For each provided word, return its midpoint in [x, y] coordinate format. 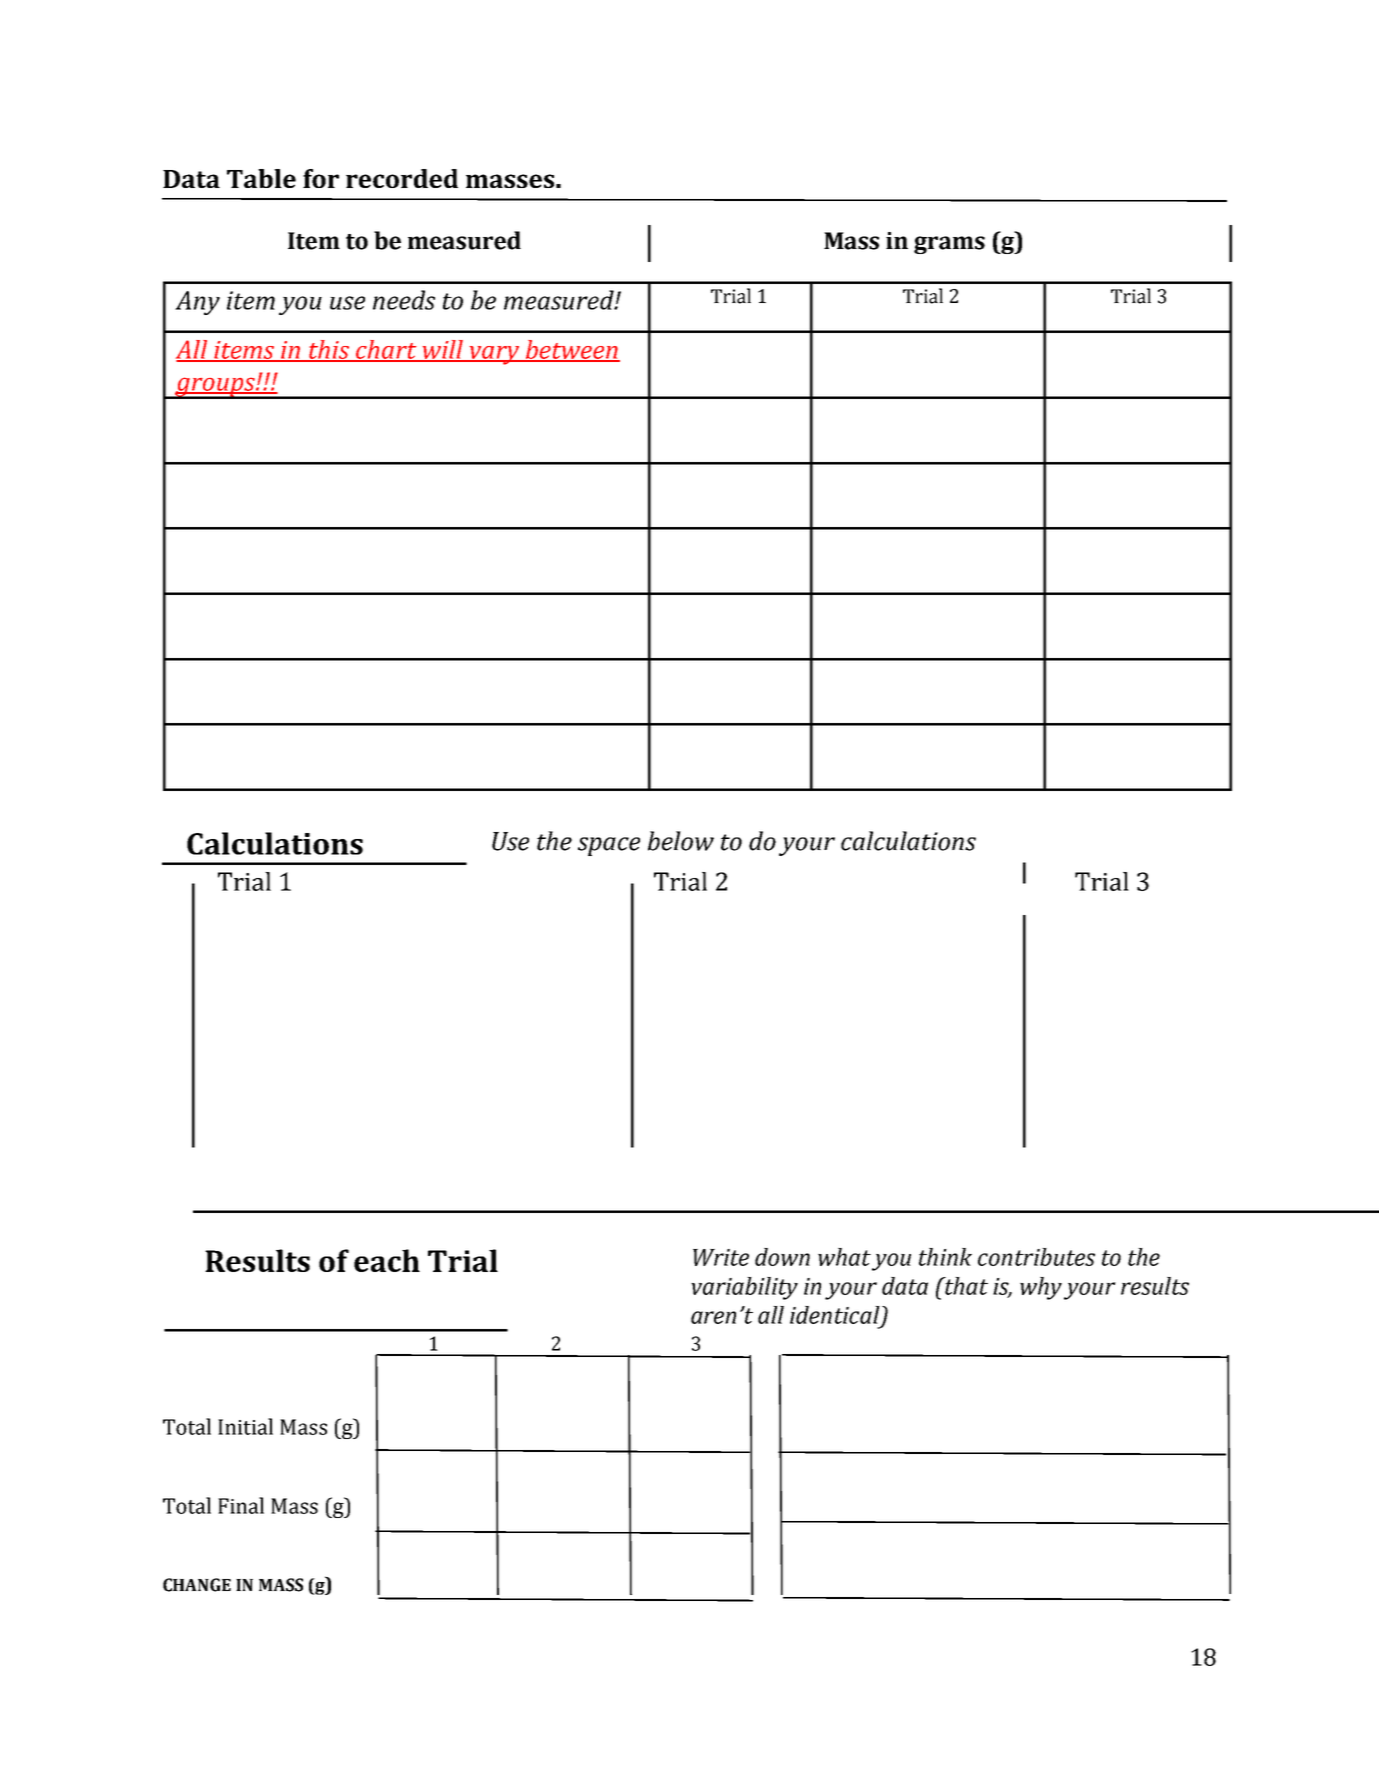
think [945, 1257]
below [681, 841]
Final [241, 1505]
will [442, 350]
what [844, 1257]
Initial [245, 1426]
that [965, 1286]
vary [494, 355]
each [387, 1260]
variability [744, 1288]
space [609, 846]
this [329, 350]
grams [949, 245]
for [321, 178]
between [571, 350]
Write [721, 1257]
